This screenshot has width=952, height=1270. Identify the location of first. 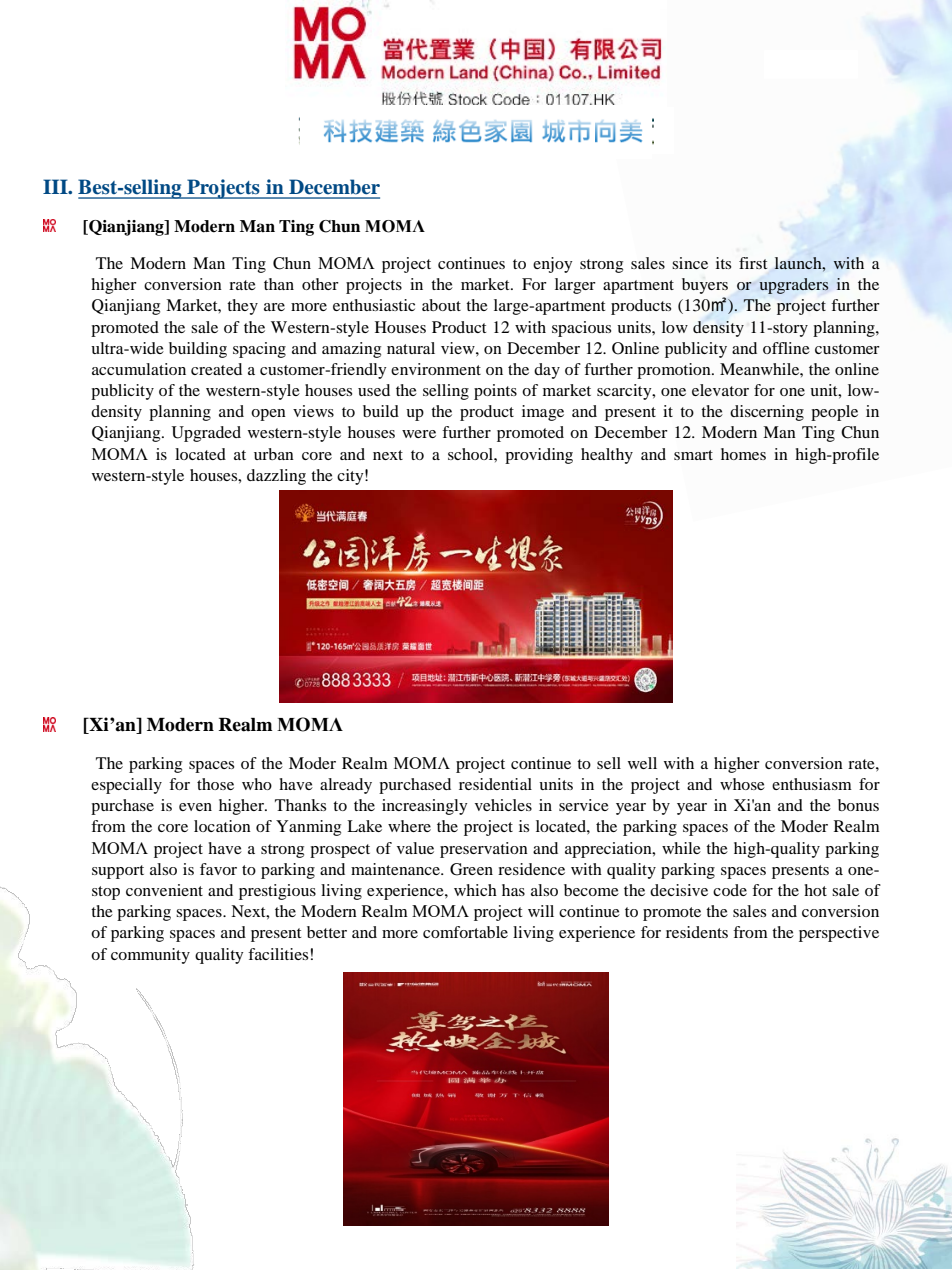
(753, 263).
